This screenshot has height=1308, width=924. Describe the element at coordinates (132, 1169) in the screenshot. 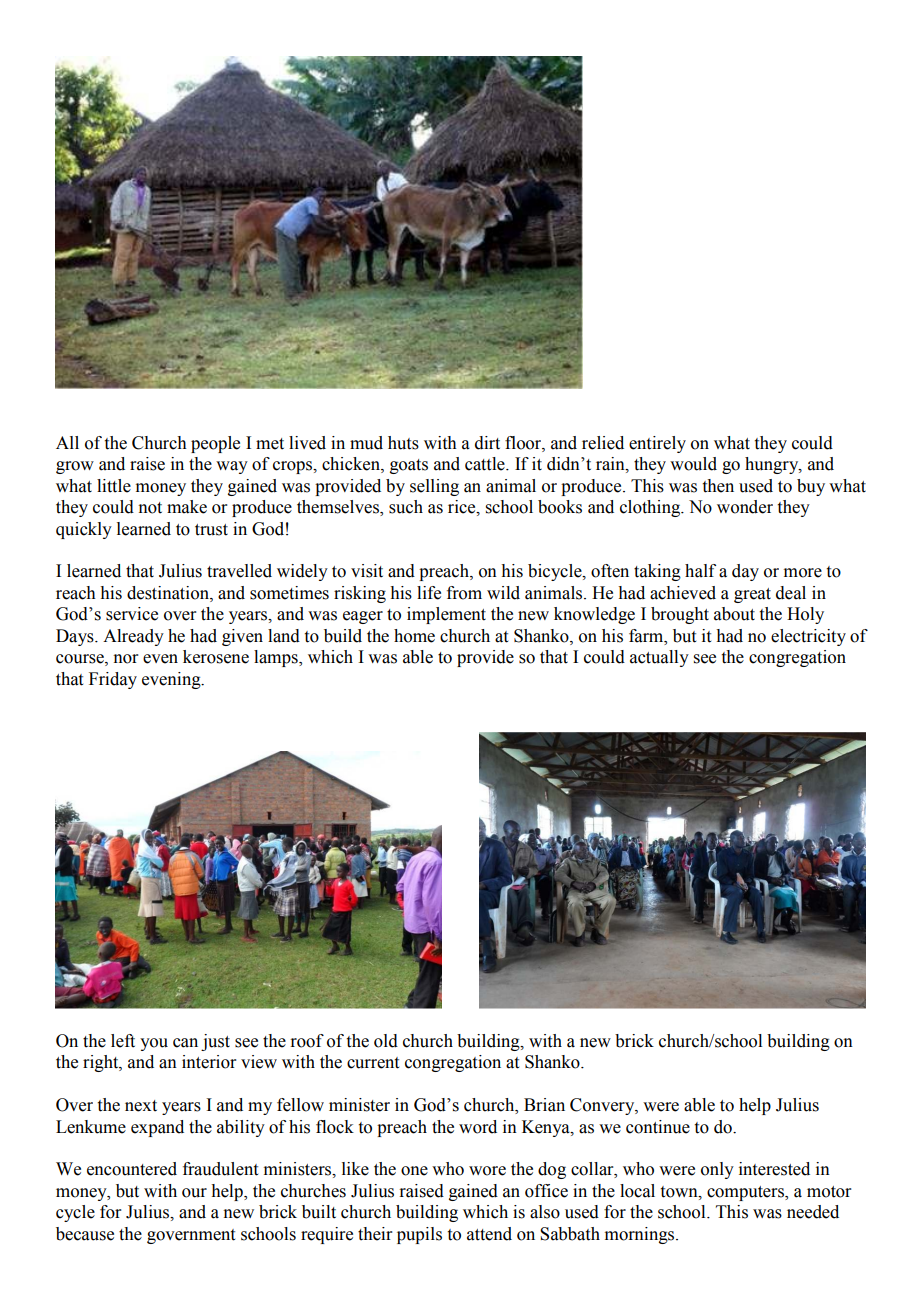

I see `encountered` at that location.
